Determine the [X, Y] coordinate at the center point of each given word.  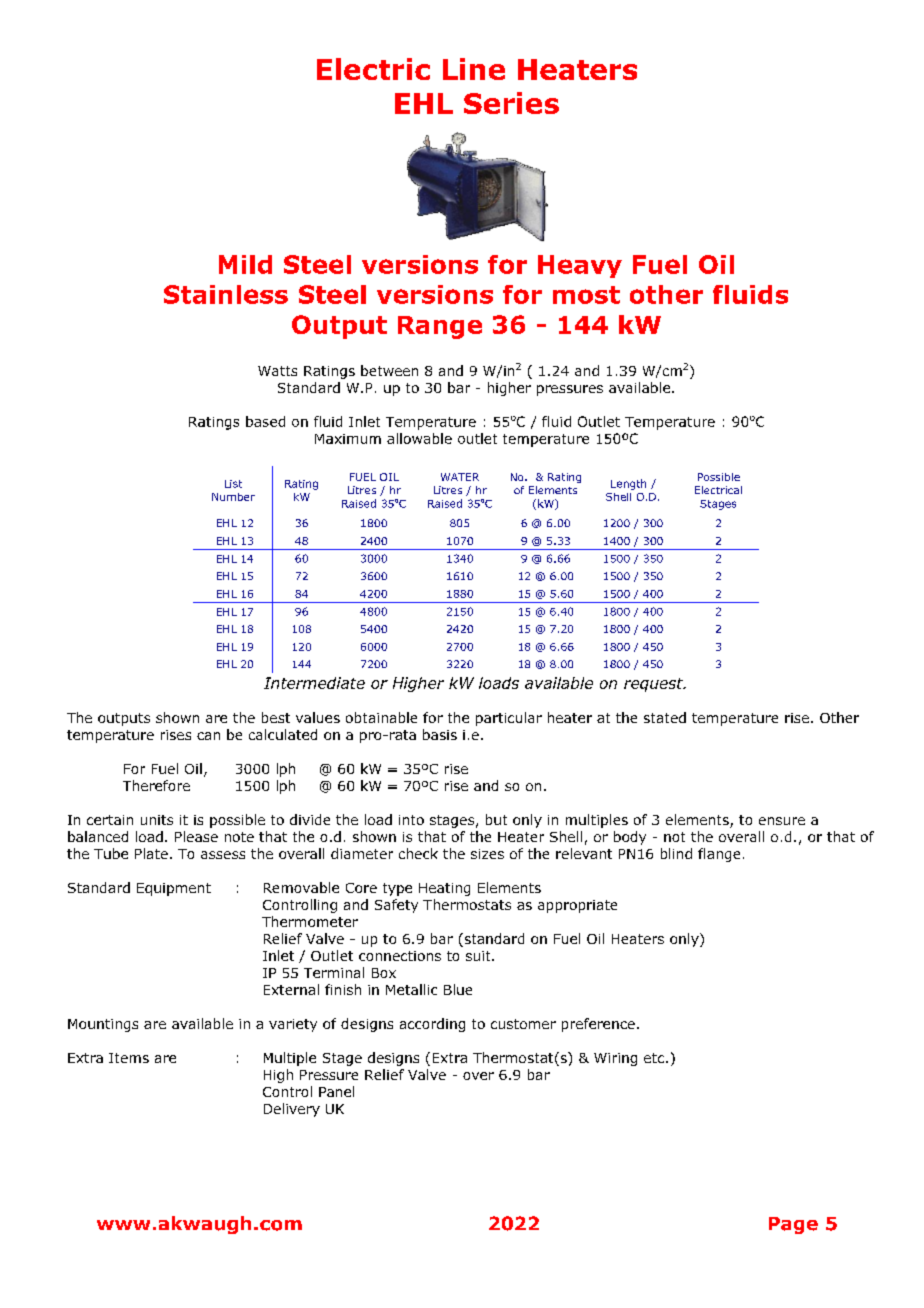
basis [440, 734]
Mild [245, 264]
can [208, 736]
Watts [277, 371]
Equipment [174, 889]
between [389, 370]
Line [474, 69]
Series [511, 103]
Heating [444, 889]
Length [628, 484]
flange [719, 855]
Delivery [292, 1110]
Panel [336, 1091]
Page [793, 1225]
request [654, 685]
